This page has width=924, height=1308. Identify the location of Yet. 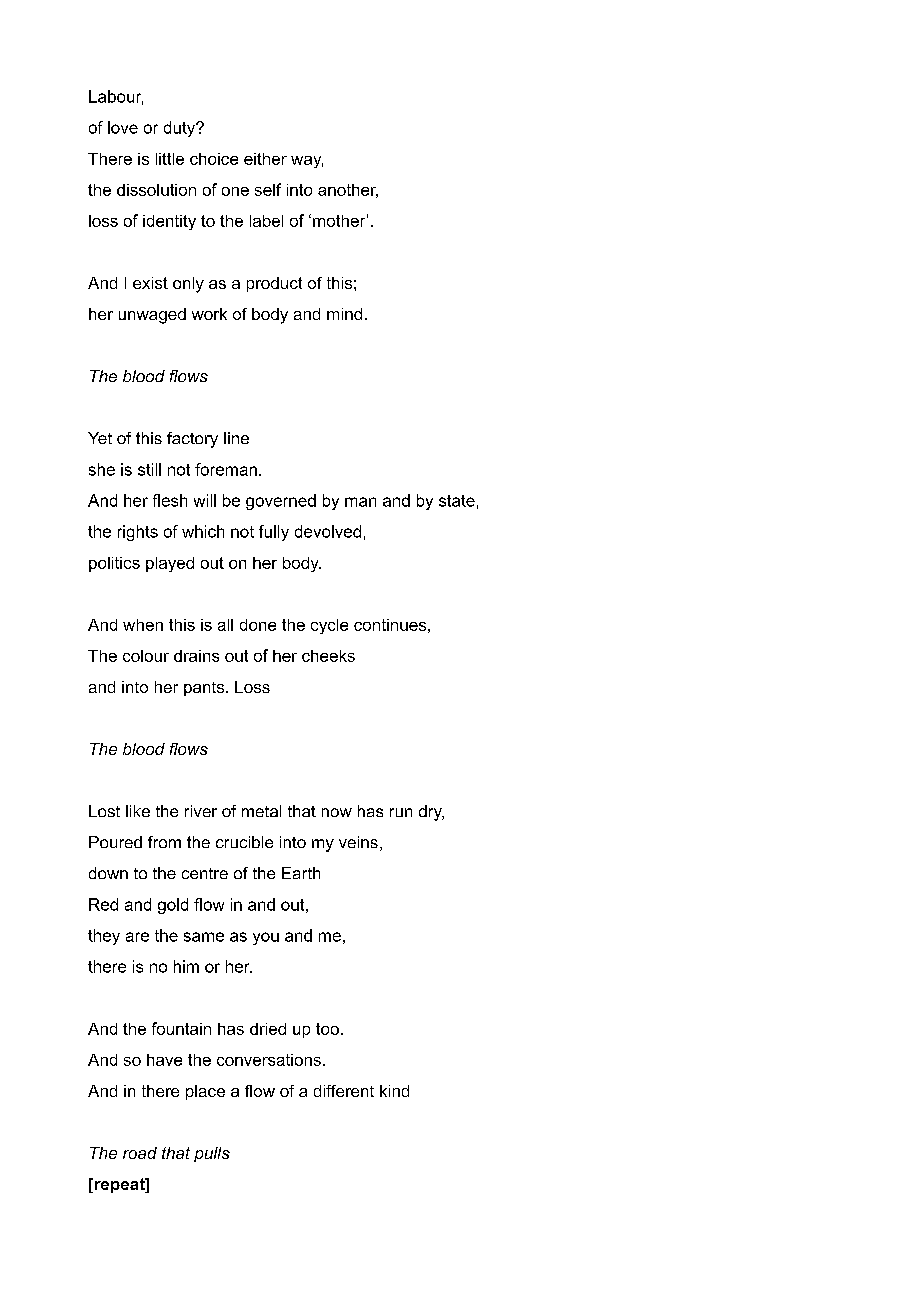
(100, 438).
